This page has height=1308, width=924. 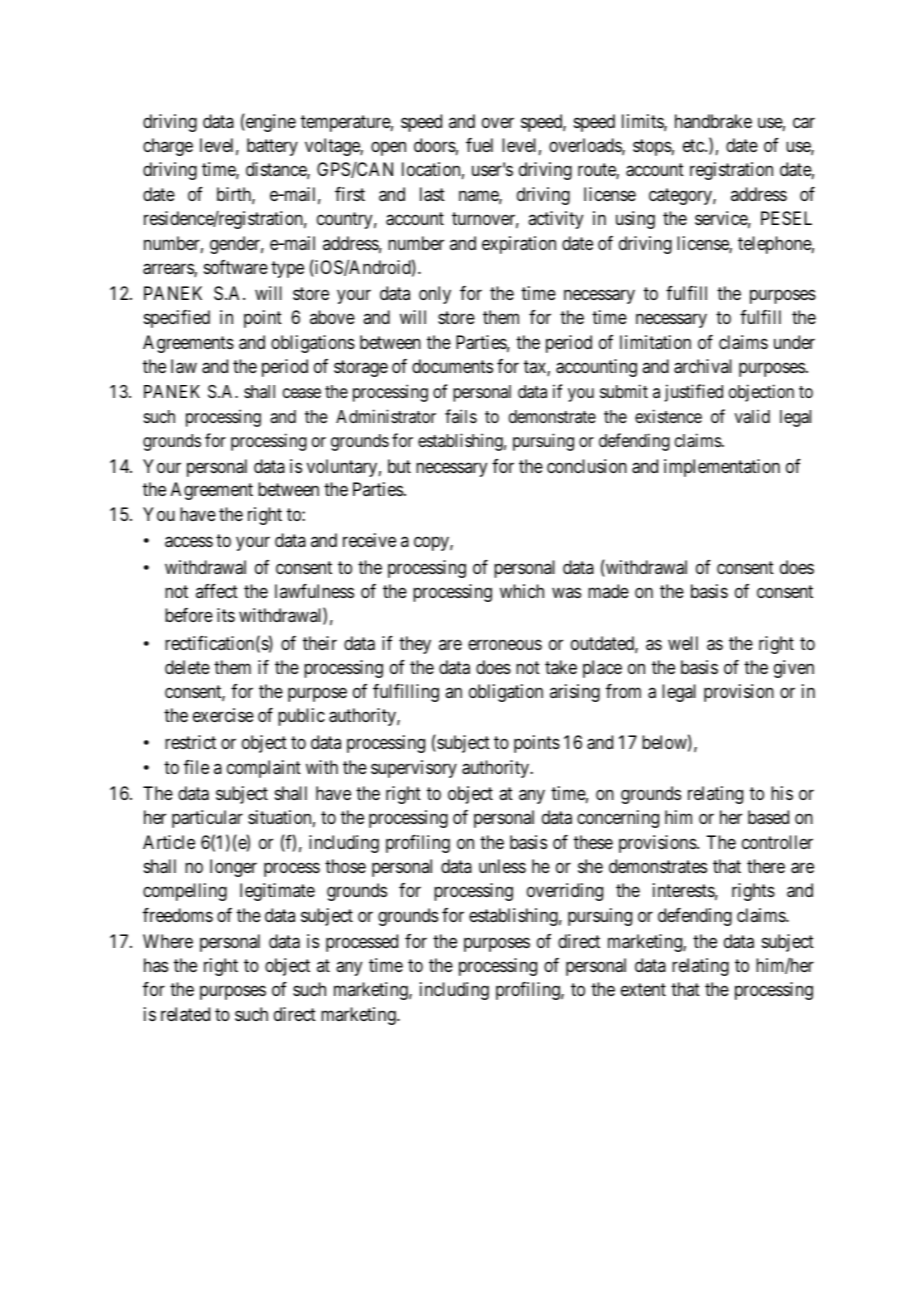 I want to click on battery, so click(x=272, y=147).
